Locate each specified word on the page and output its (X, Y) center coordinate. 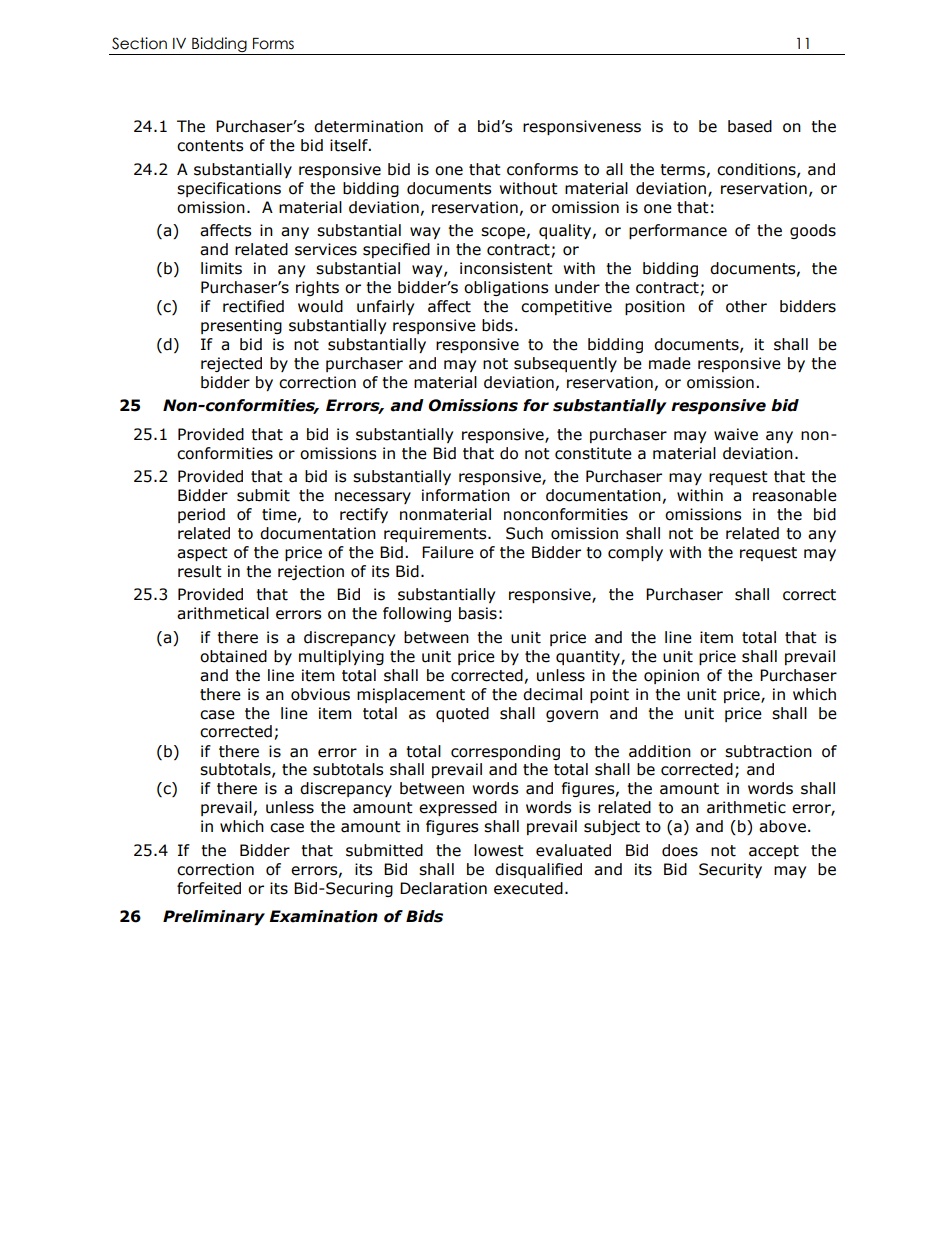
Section (139, 43)
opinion (671, 676)
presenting (241, 326)
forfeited (209, 888)
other (746, 306)
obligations (506, 288)
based (750, 126)
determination (368, 126)
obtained (233, 656)
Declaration (443, 888)
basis (478, 613)
